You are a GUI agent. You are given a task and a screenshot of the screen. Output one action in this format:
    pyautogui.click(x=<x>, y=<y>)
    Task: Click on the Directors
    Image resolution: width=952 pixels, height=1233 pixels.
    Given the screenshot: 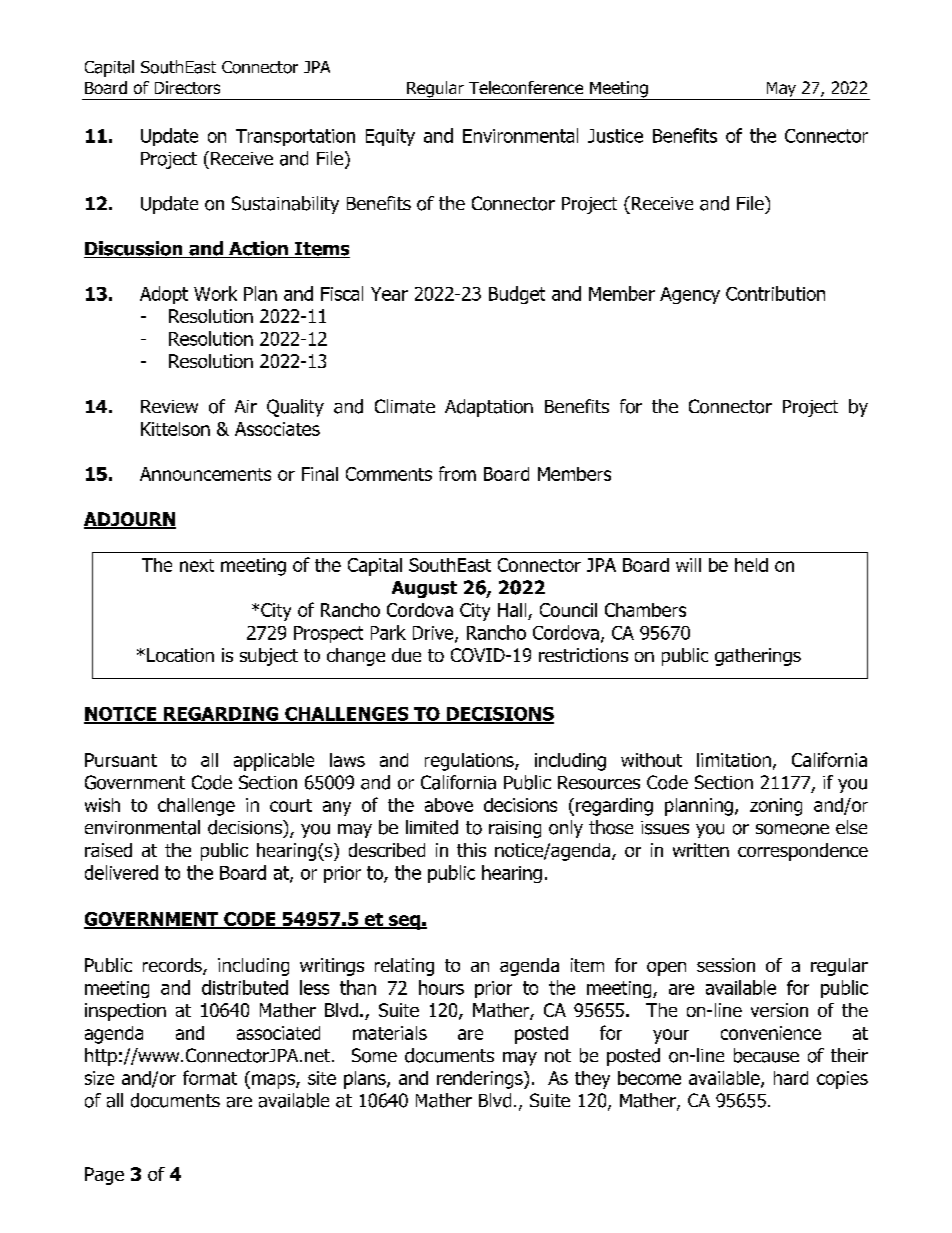 What is the action you would take?
    pyautogui.click(x=187, y=87)
